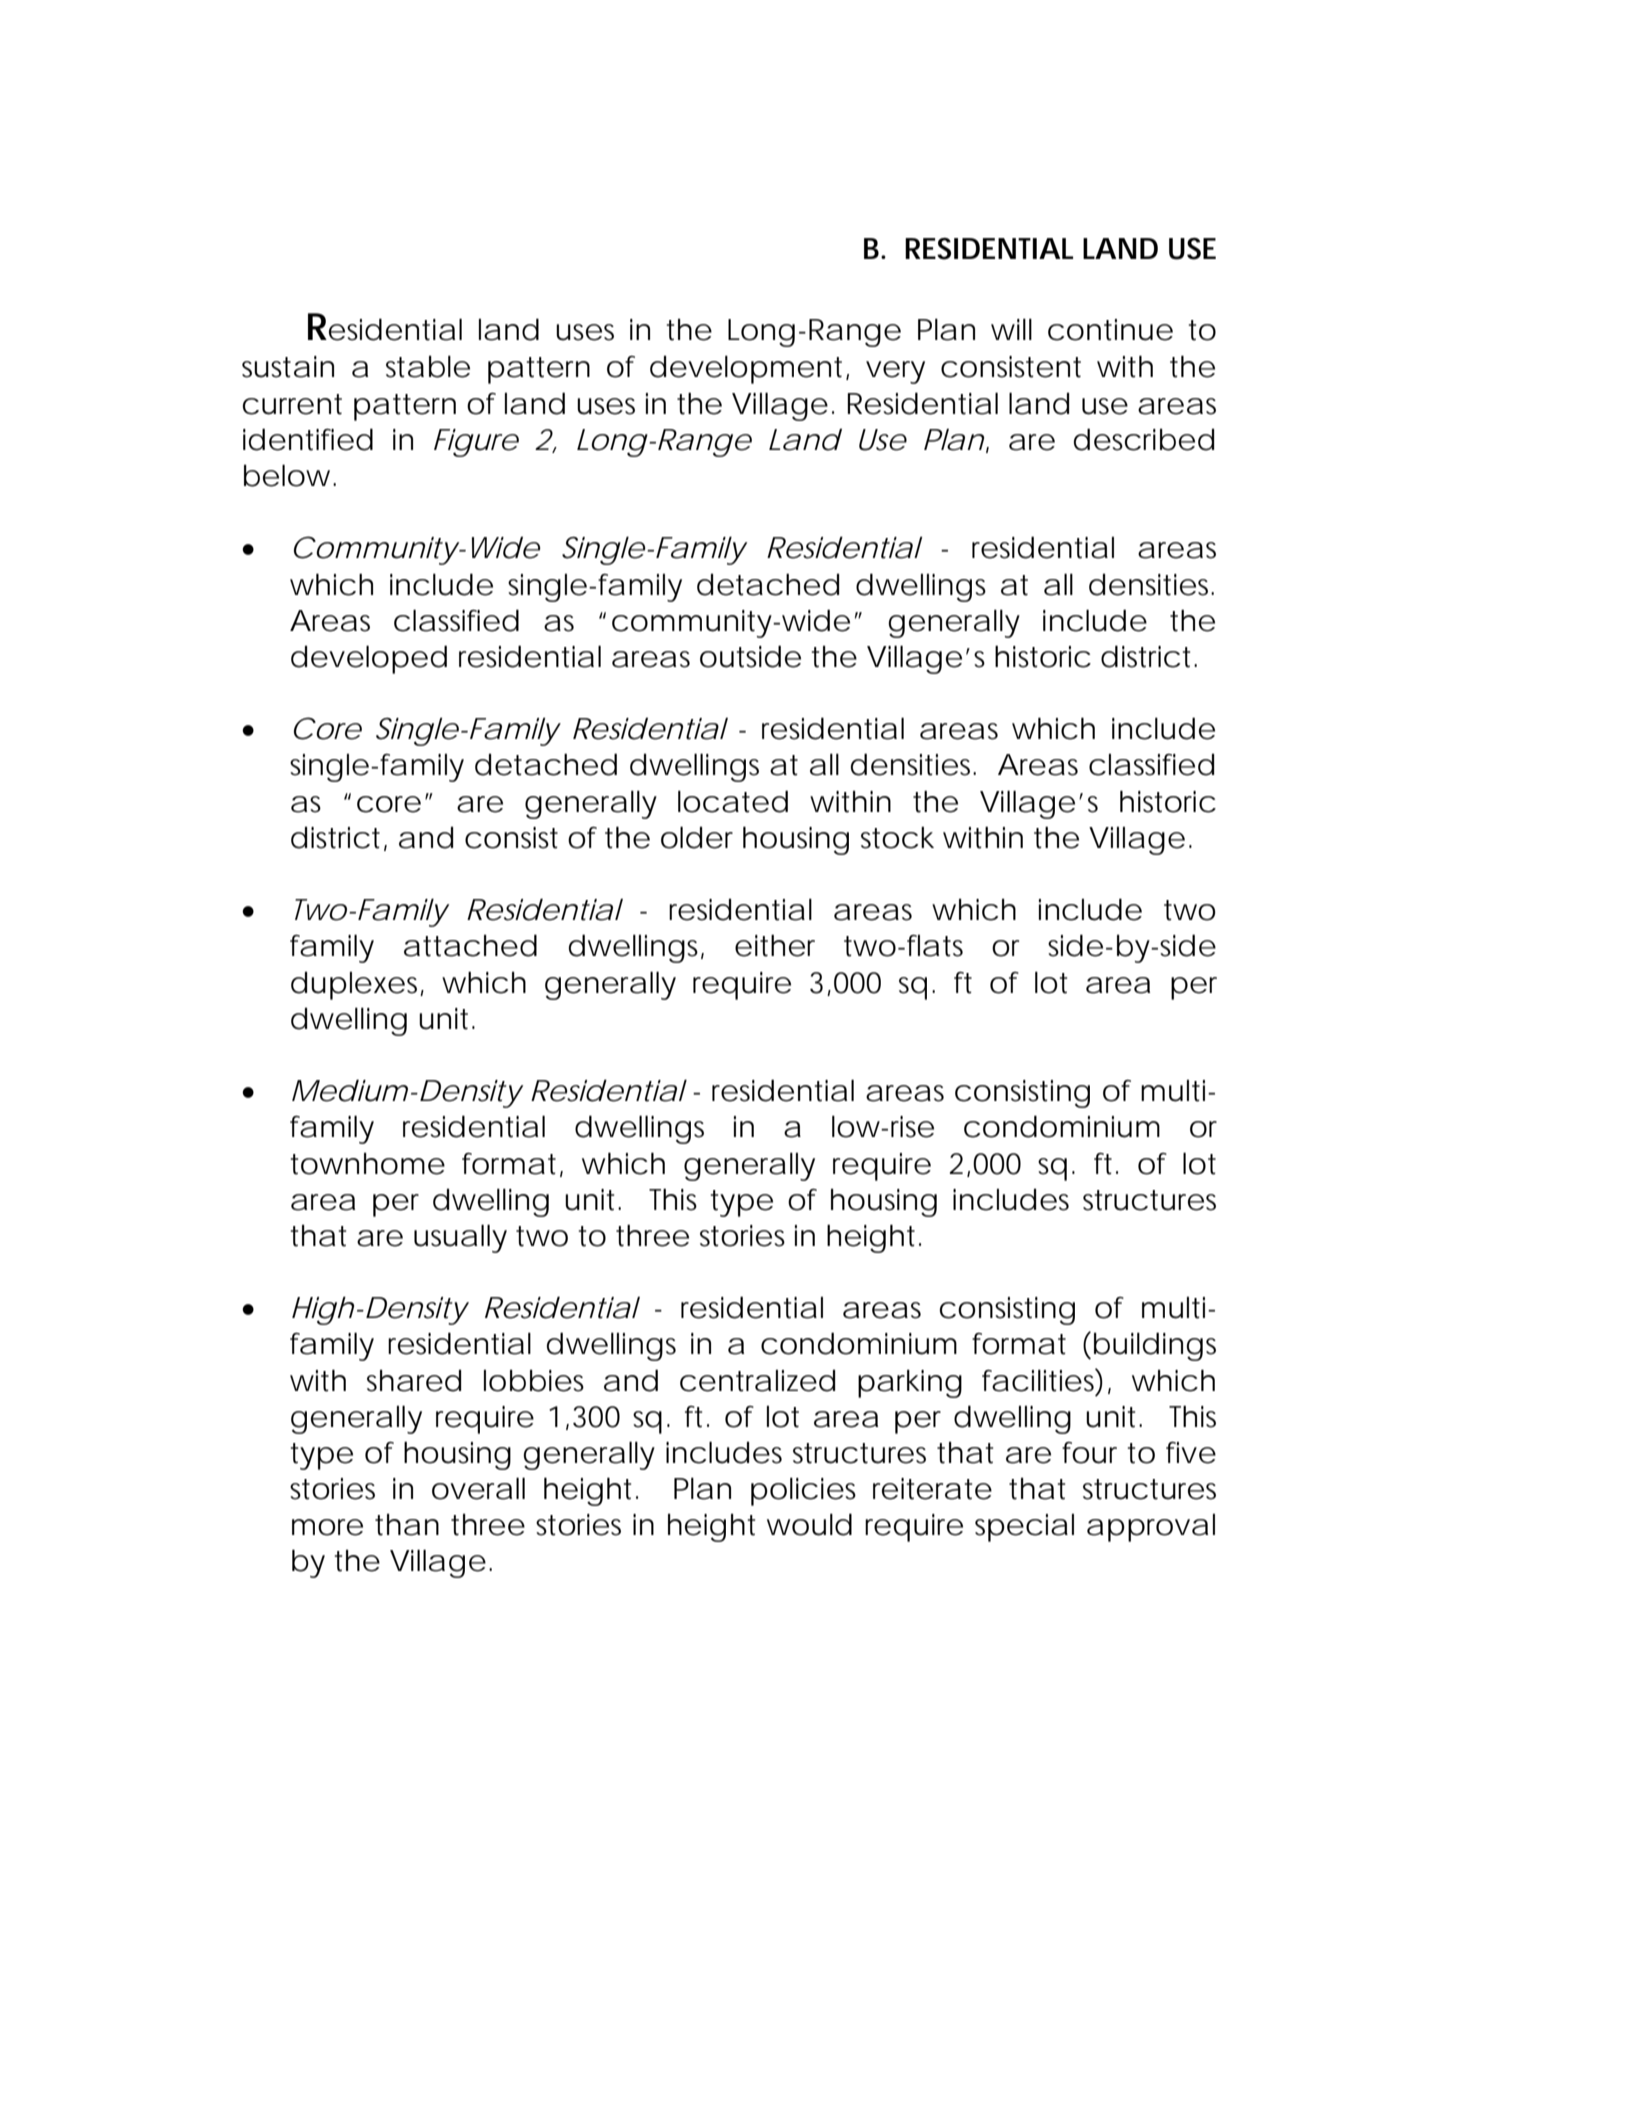  What do you see at coordinates (356, 985) in the screenshot?
I see `duplexes` at bounding box center [356, 985].
